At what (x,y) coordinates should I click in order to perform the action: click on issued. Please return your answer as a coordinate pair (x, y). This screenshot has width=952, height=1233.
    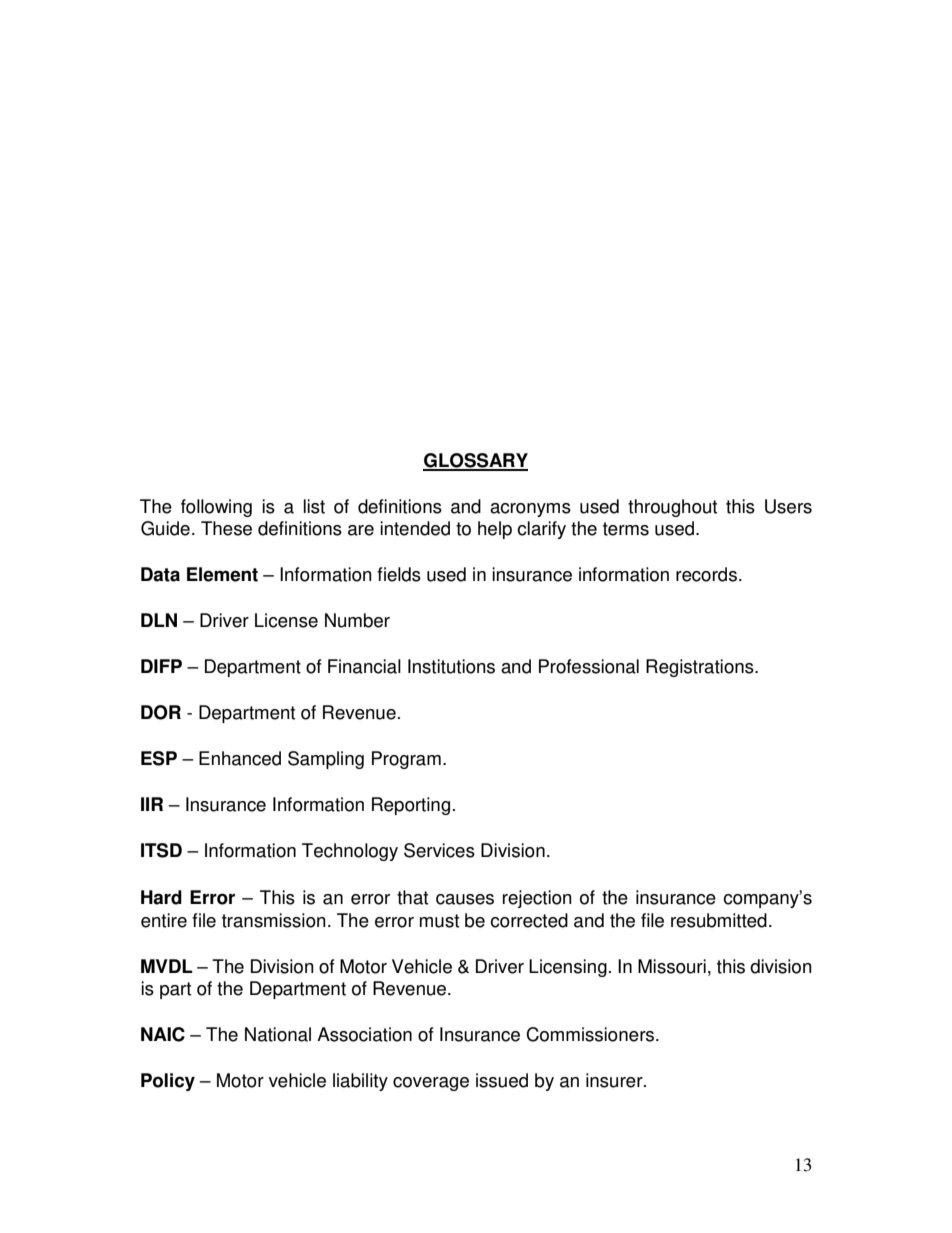
    Looking at the image, I should click on (502, 1080).
